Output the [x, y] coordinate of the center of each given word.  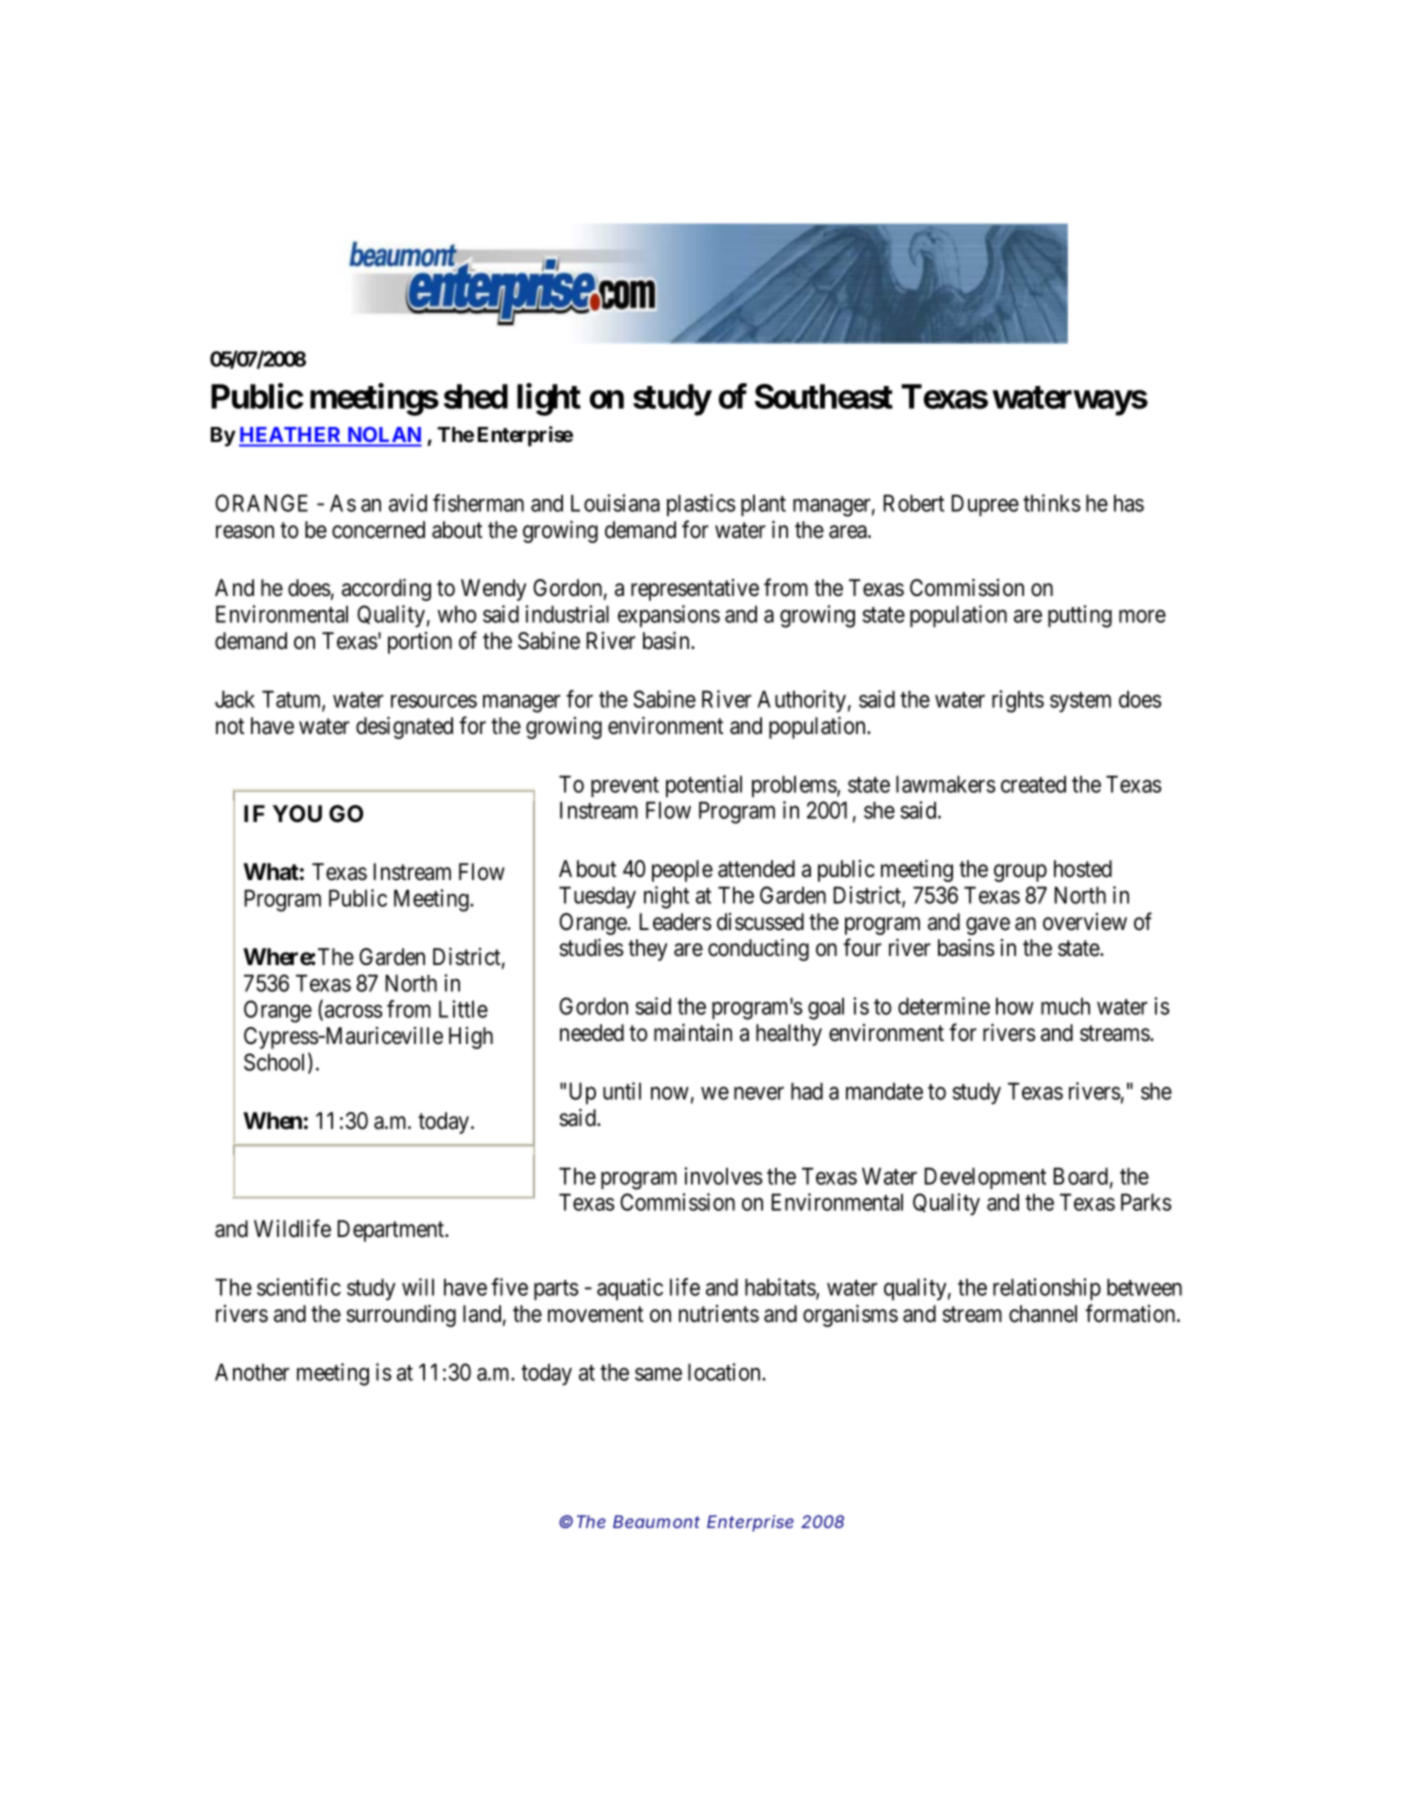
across [353, 1011]
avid [408, 503]
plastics [701, 505]
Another [252, 1372]
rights [1018, 701]
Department [392, 1231]
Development [985, 1178]
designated [404, 727]
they [647, 950]
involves [723, 1176]
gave [988, 926]
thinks [1051, 503]
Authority [801, 701]
